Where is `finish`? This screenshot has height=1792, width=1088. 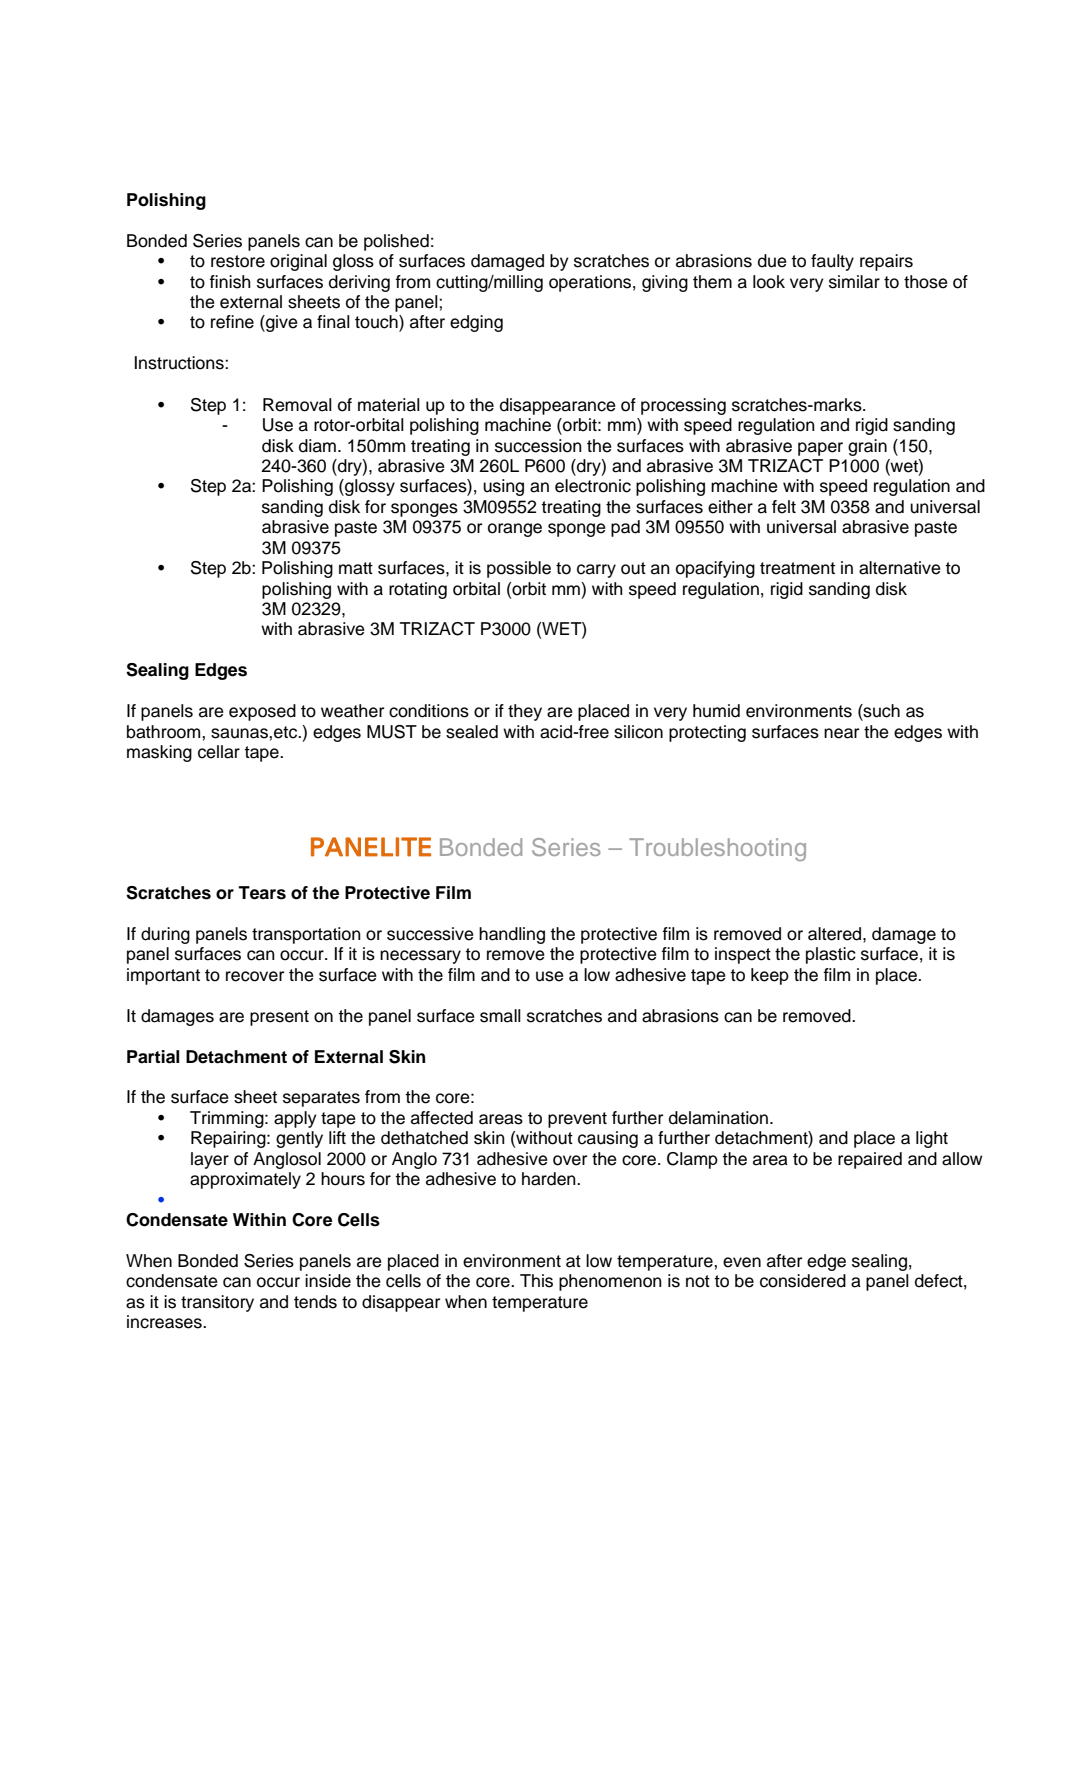 finish is located at coordinates (230, 282).
